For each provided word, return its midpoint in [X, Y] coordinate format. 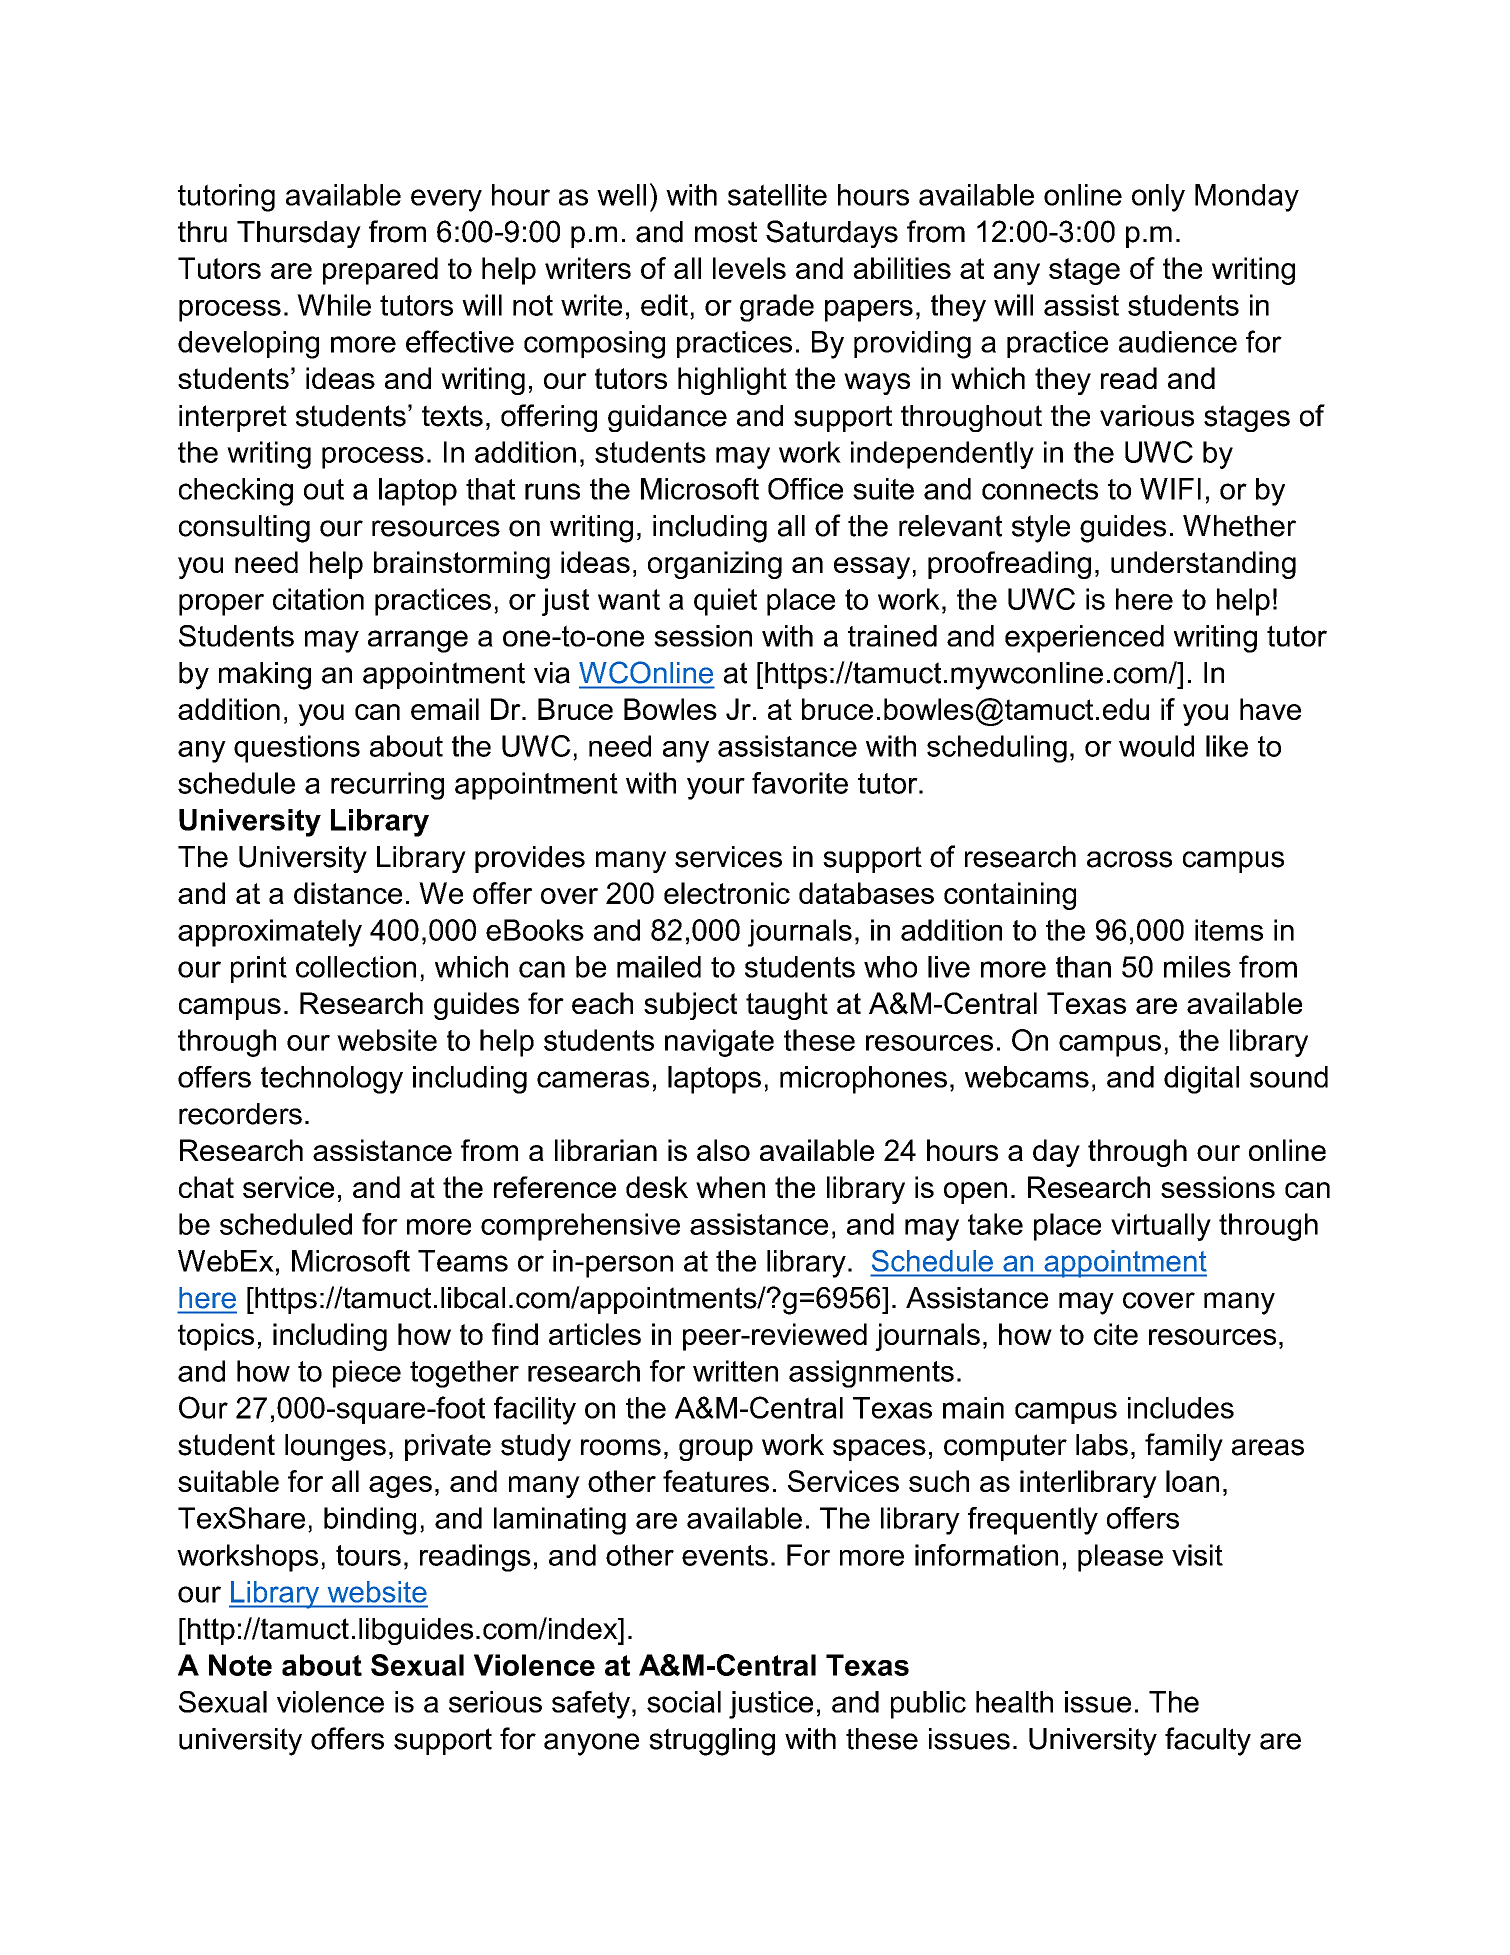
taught [787, 1006]
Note [240, 1665]
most [726, 232]
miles [1197, 967]
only [1158, 198]
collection [356, 967]
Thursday [299, 234]
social [684, 1702]
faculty [1208, 1741]
